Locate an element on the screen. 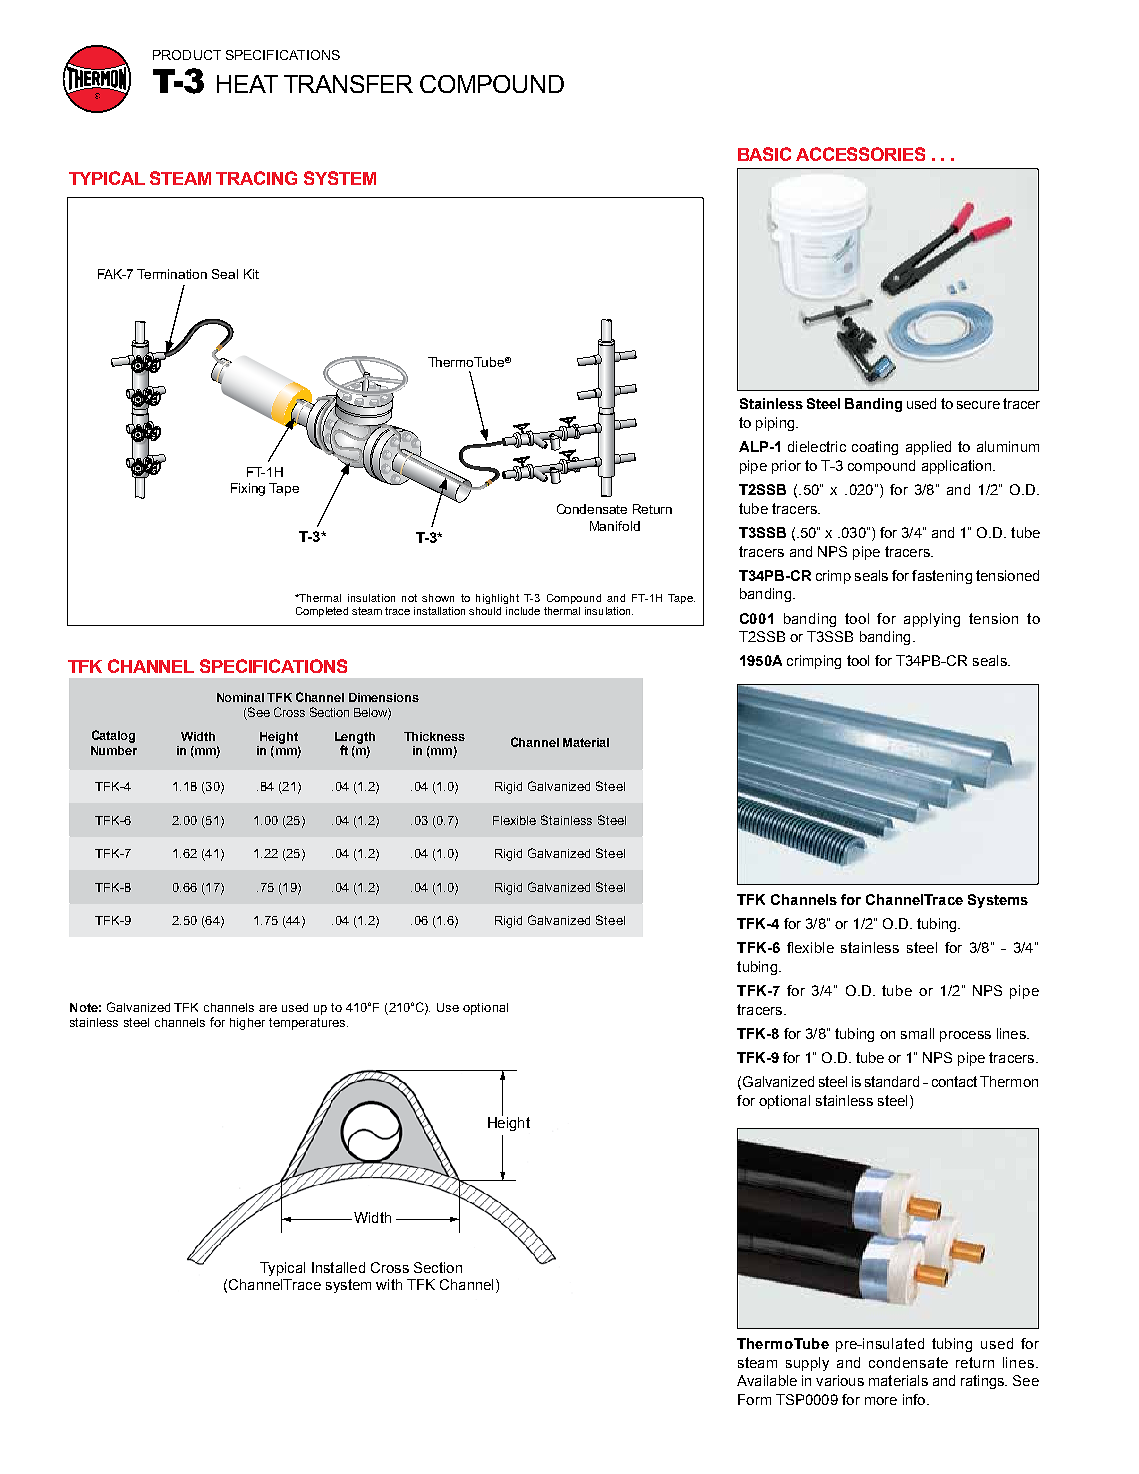 The image size is (1139, 1474). with is located at coordinates (389, 1284).
